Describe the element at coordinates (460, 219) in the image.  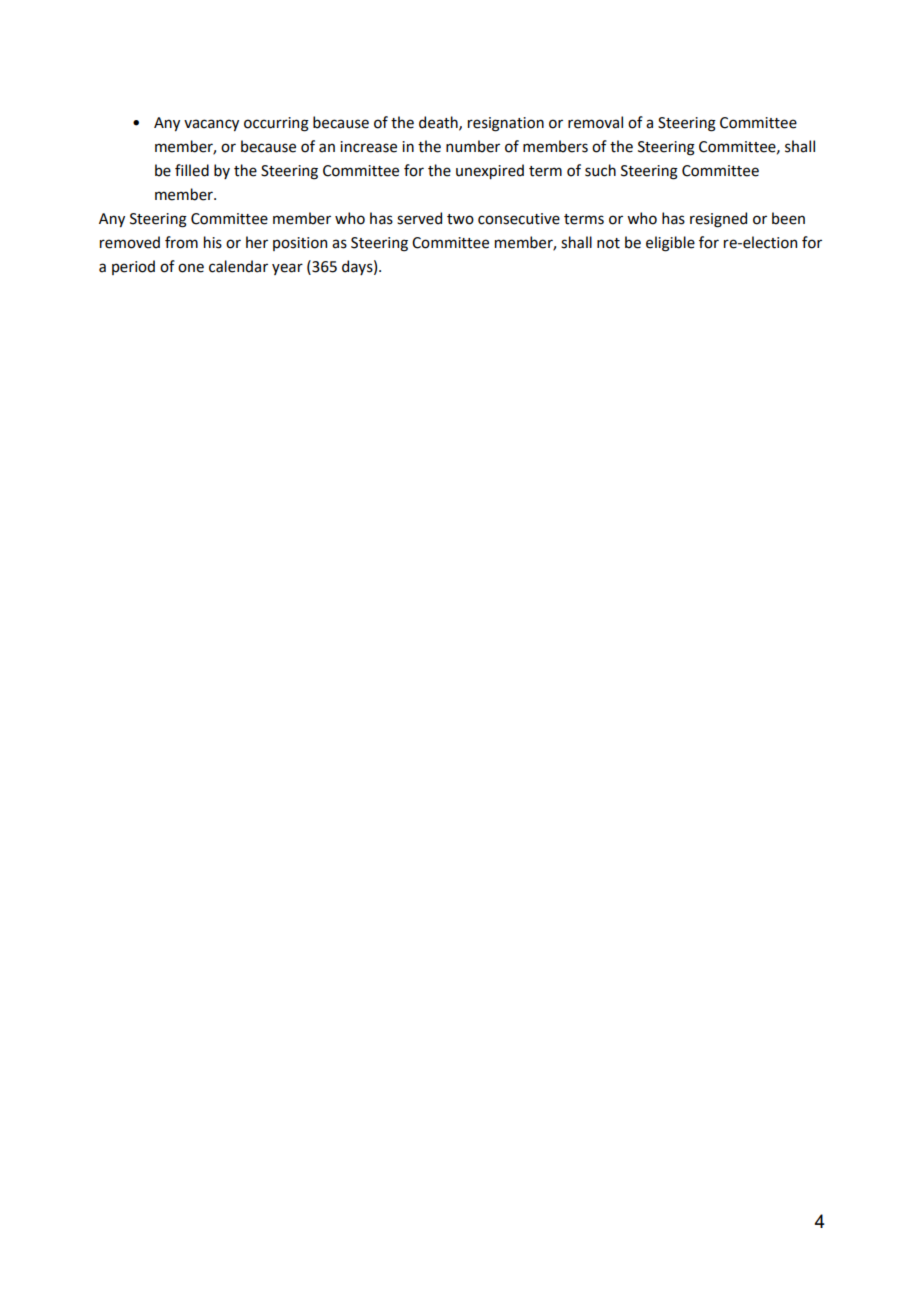
I see `two` at that location.
